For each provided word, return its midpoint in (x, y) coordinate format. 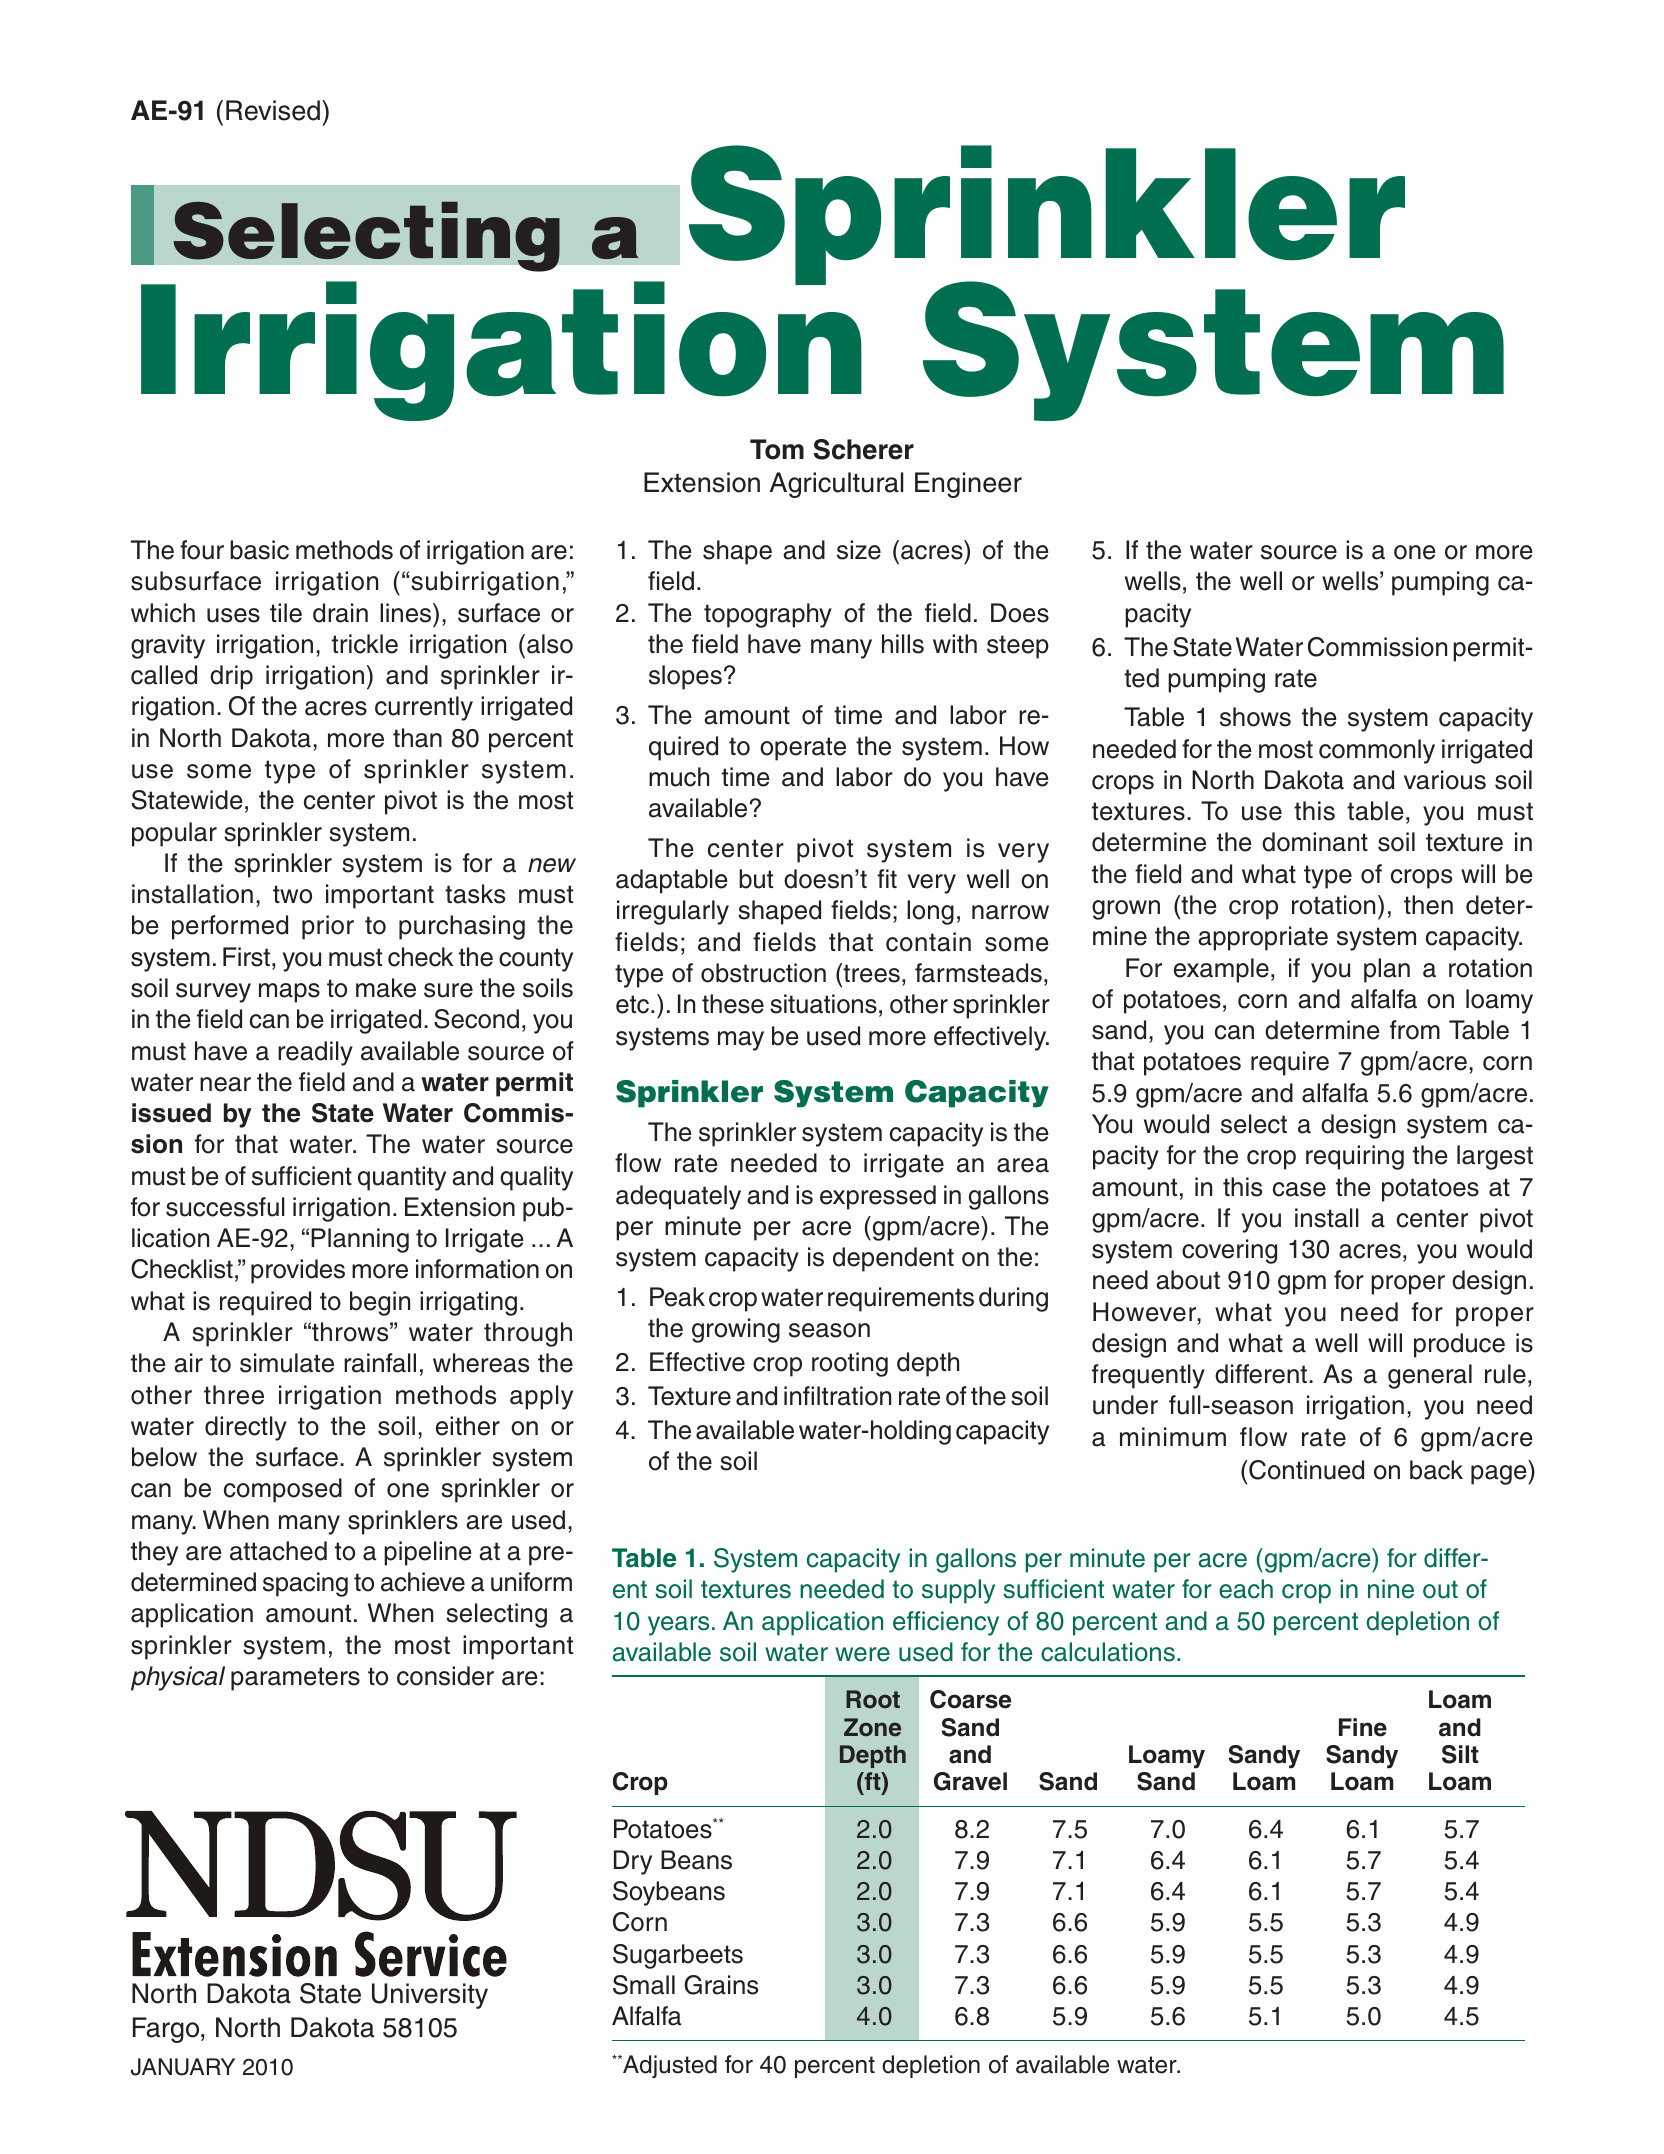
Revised (273, 110)
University (430, 1996)
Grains (721, 1985)
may (741, 1041)
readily (315, 1053)
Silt (1460, 1754)
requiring (1355, 1157)
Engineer (968, 485)
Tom (777, 449)
